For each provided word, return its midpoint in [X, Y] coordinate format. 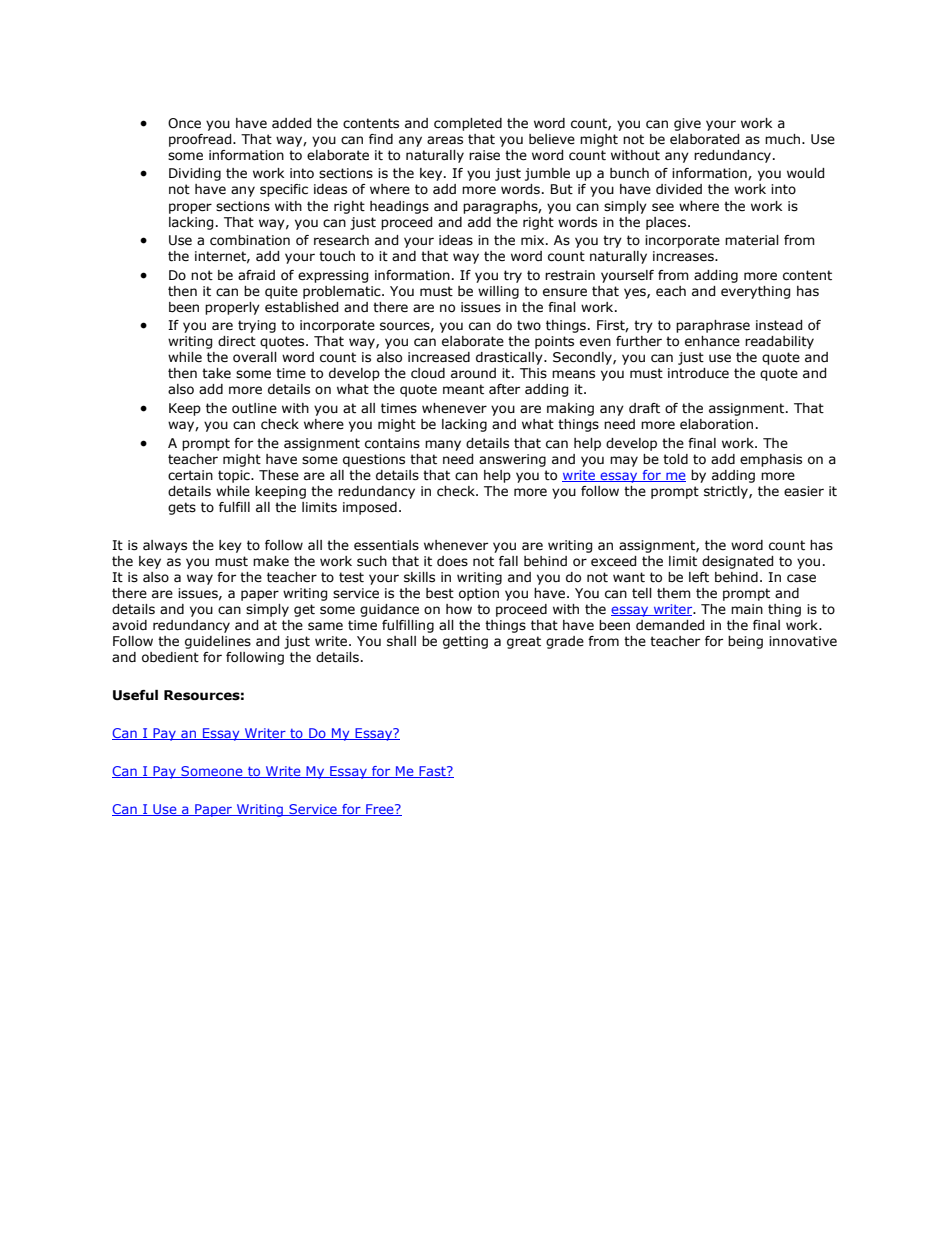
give [687, 124]
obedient [170, 657]
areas [445, 140]
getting [465, 642]
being [745, 642]
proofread [201, 140]
